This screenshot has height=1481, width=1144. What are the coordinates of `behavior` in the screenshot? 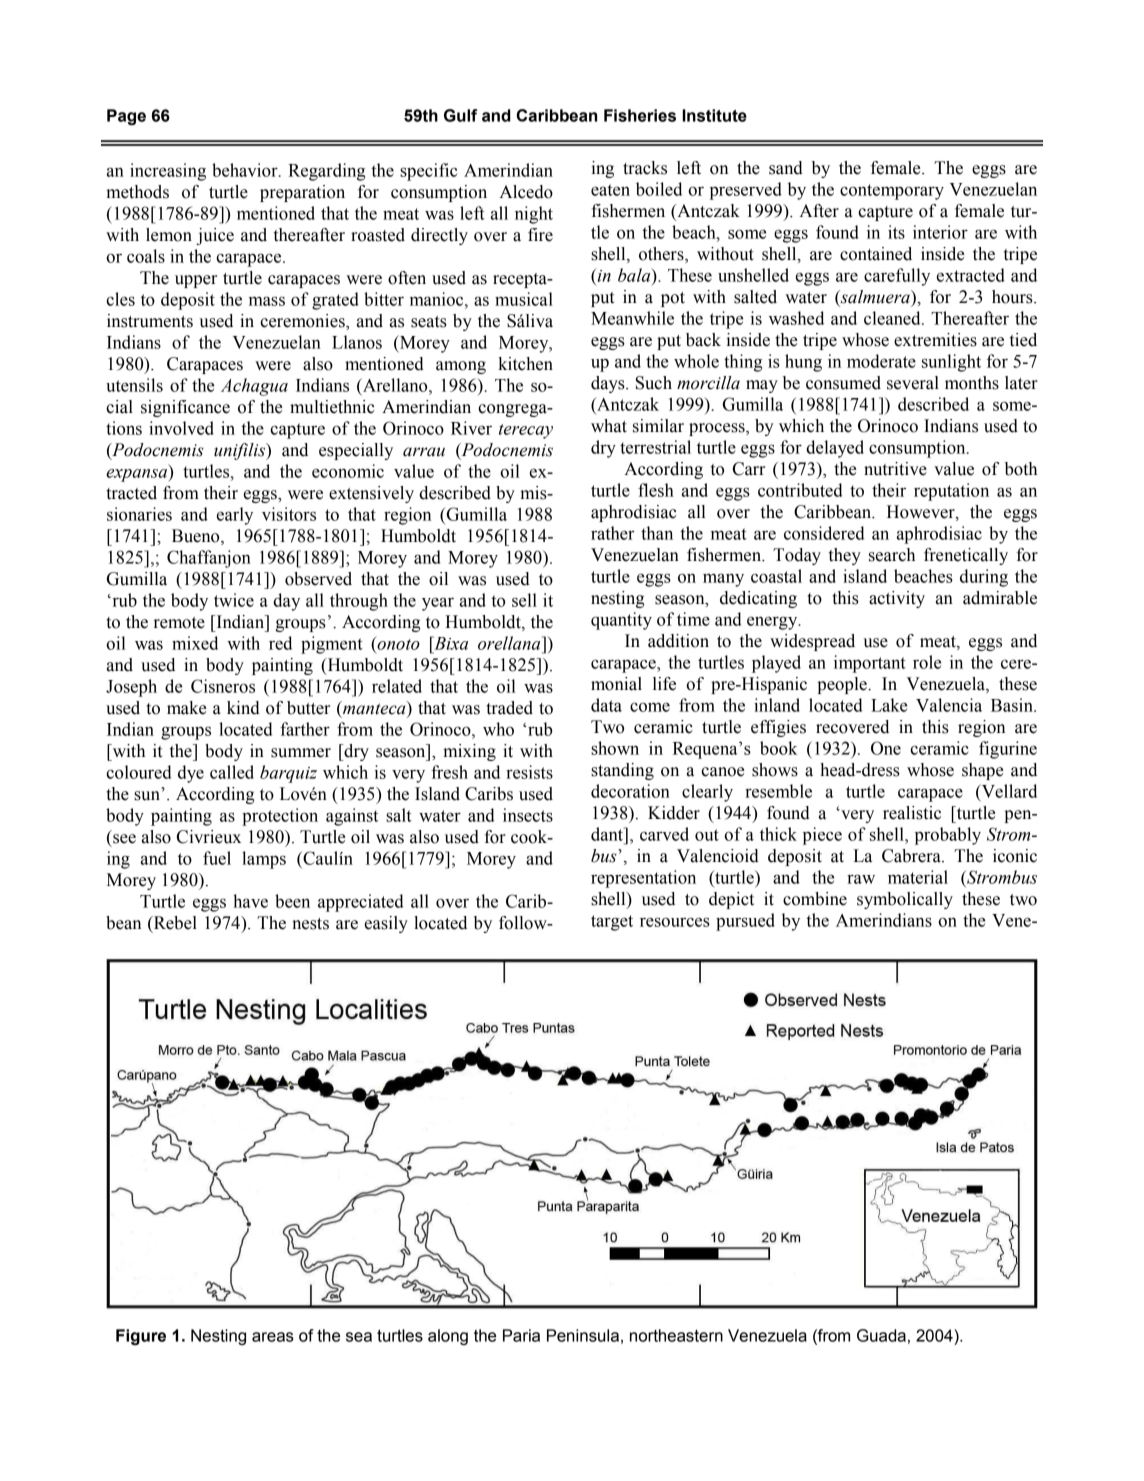 It's located at (246, 170).
